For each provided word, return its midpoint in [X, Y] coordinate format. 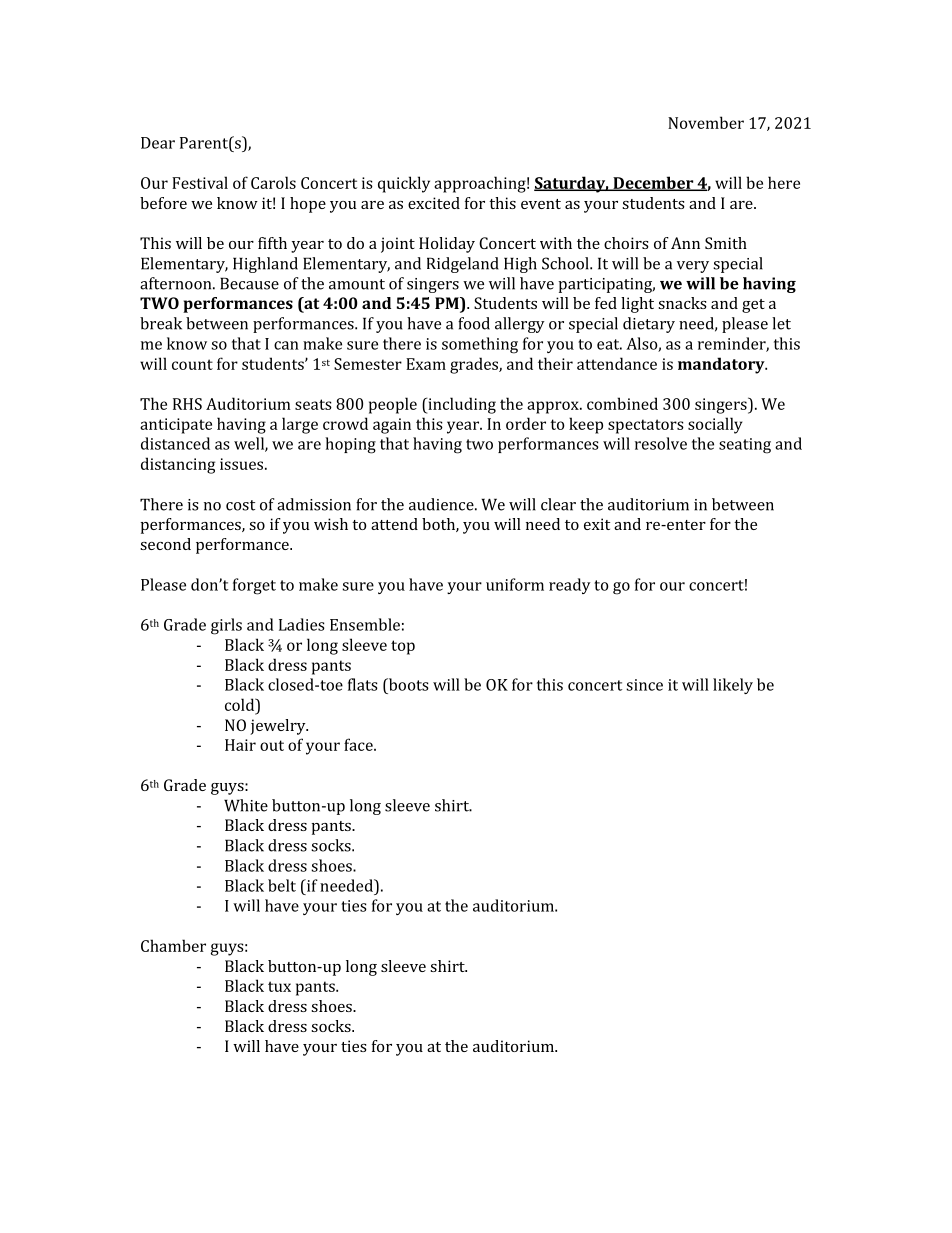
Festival [200, 182]
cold [241, 704]
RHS [187, 404]
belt [282, 885]
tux [279, 986]
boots [407, 684]
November [706, 122]
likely [733, 686]
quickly [404, 184]
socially [715, 425]
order [526, 423]
